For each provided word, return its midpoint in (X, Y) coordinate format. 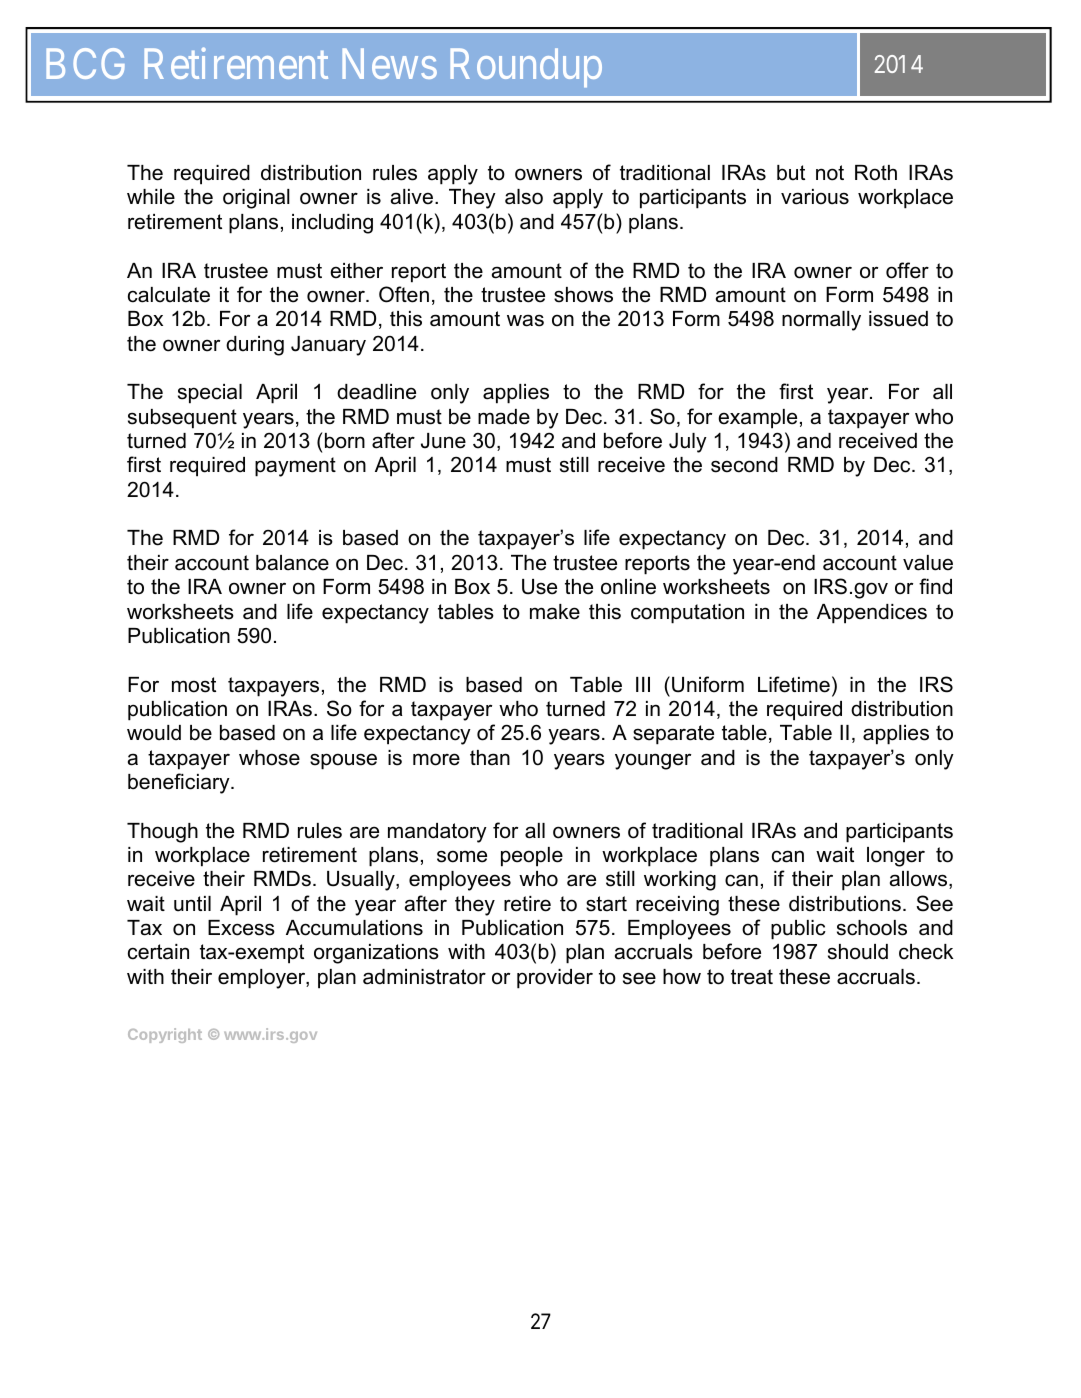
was (525, 320)
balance (292, 563)
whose (269, 758)
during (255, 346)
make (555, 612)
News (389, 64)
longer (896, 857)
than (490, 758)
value (928, 563)
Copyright (165, 1035)
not (830, 173)
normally (821, 321)
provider (555, 979)
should (858, 952)
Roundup (526, 67)
